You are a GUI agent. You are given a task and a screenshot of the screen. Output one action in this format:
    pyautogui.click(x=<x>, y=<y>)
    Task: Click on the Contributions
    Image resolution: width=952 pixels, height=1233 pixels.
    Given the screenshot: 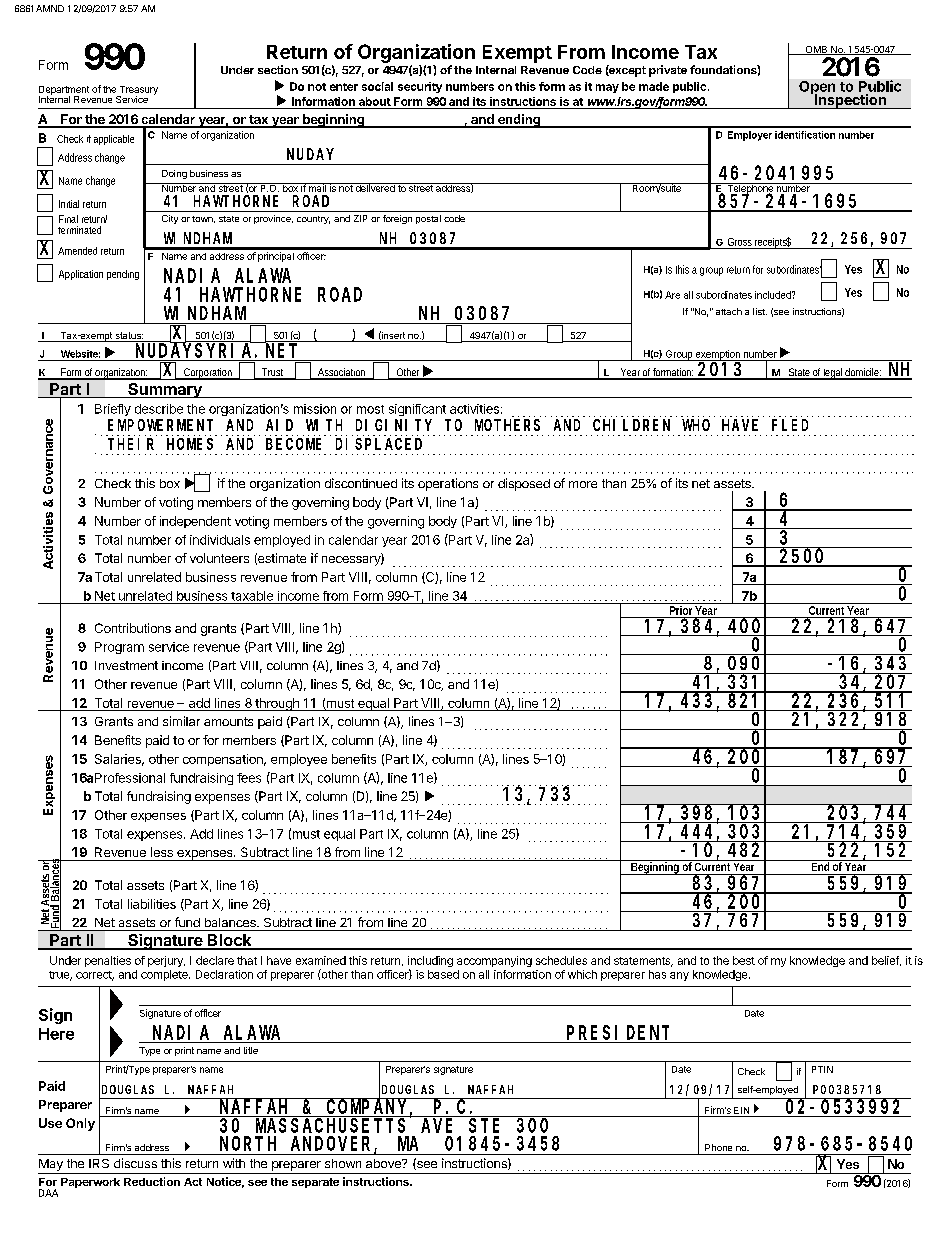 What is the action you would take?
    pyautogui.click(x=133, y=628)
